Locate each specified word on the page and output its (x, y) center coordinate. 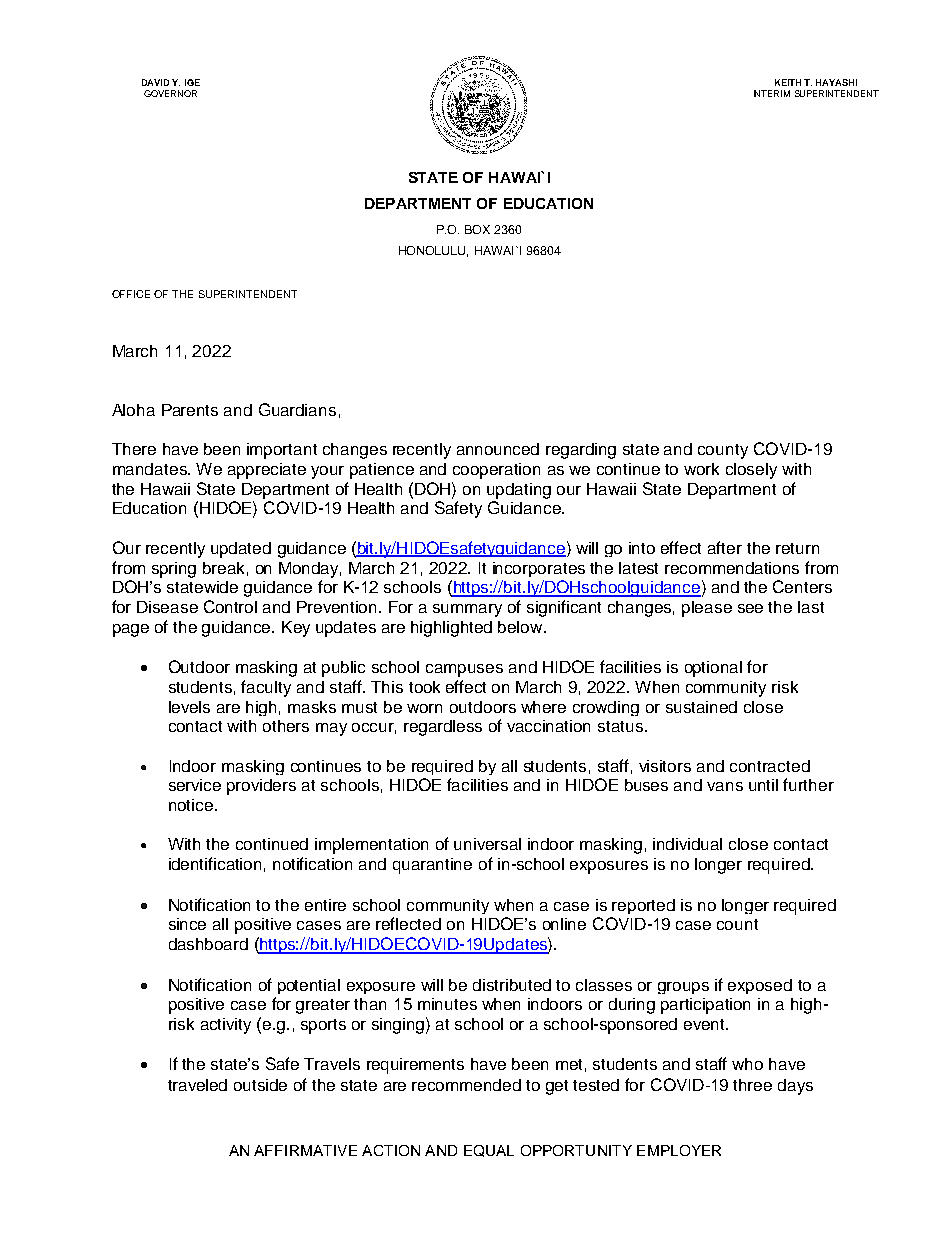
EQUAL (489, 1151)
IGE (192, 82)
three (752, 1085)
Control (230, 606)
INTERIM (772, 93)
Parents (190, 410)
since (187, 924)
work (701, 469)
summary (467, 610)
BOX (477, 229)
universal (487, 844)
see (750, 608)
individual (687, 844)
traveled (197, 1085)
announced (498, 449)
